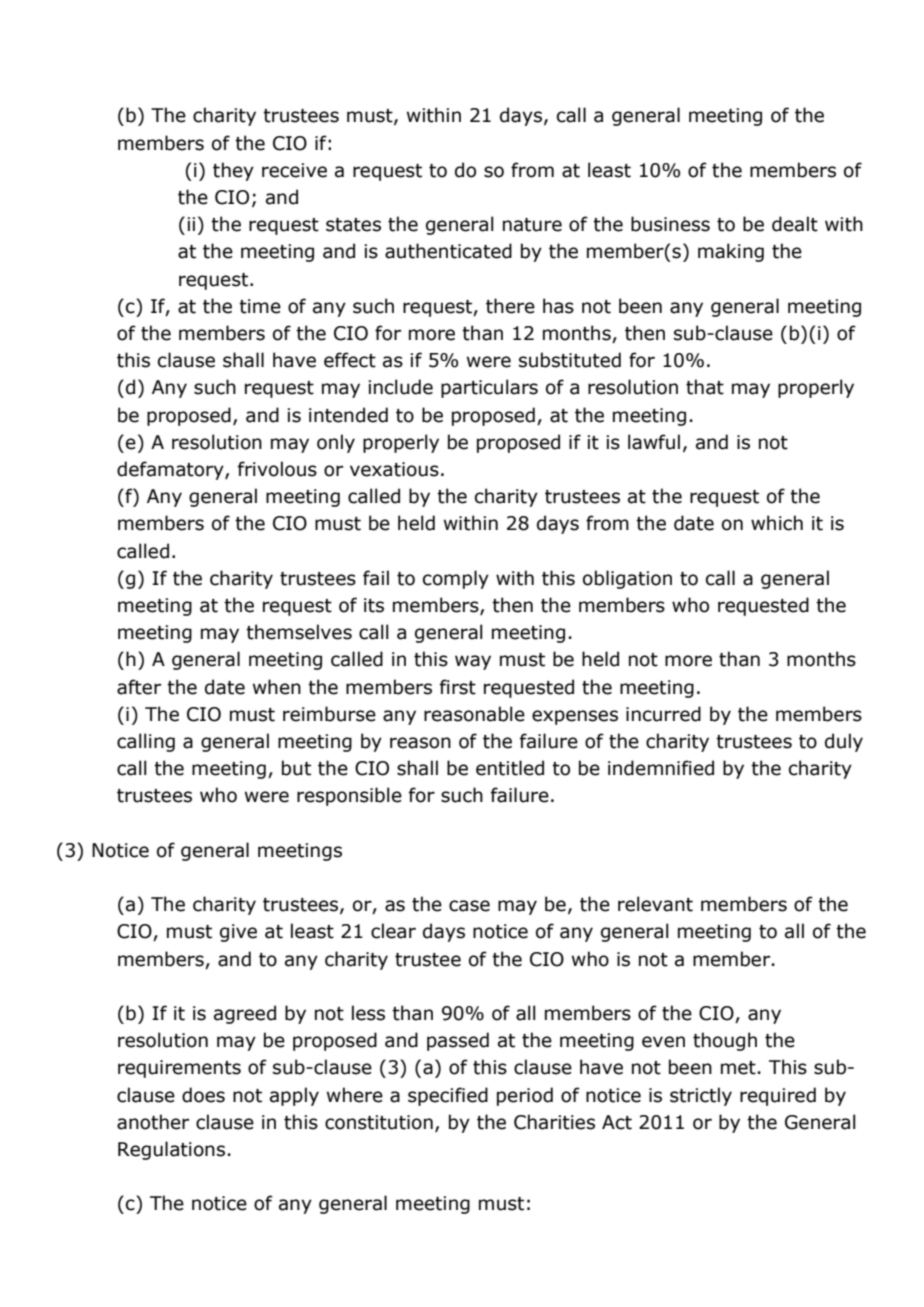 Image resolution: width=924 pixels, height=1307 pixels. What do you see at coordinates (778, 1096) in the screenshot?
I see `required` at bounding box center [778, 1096].
